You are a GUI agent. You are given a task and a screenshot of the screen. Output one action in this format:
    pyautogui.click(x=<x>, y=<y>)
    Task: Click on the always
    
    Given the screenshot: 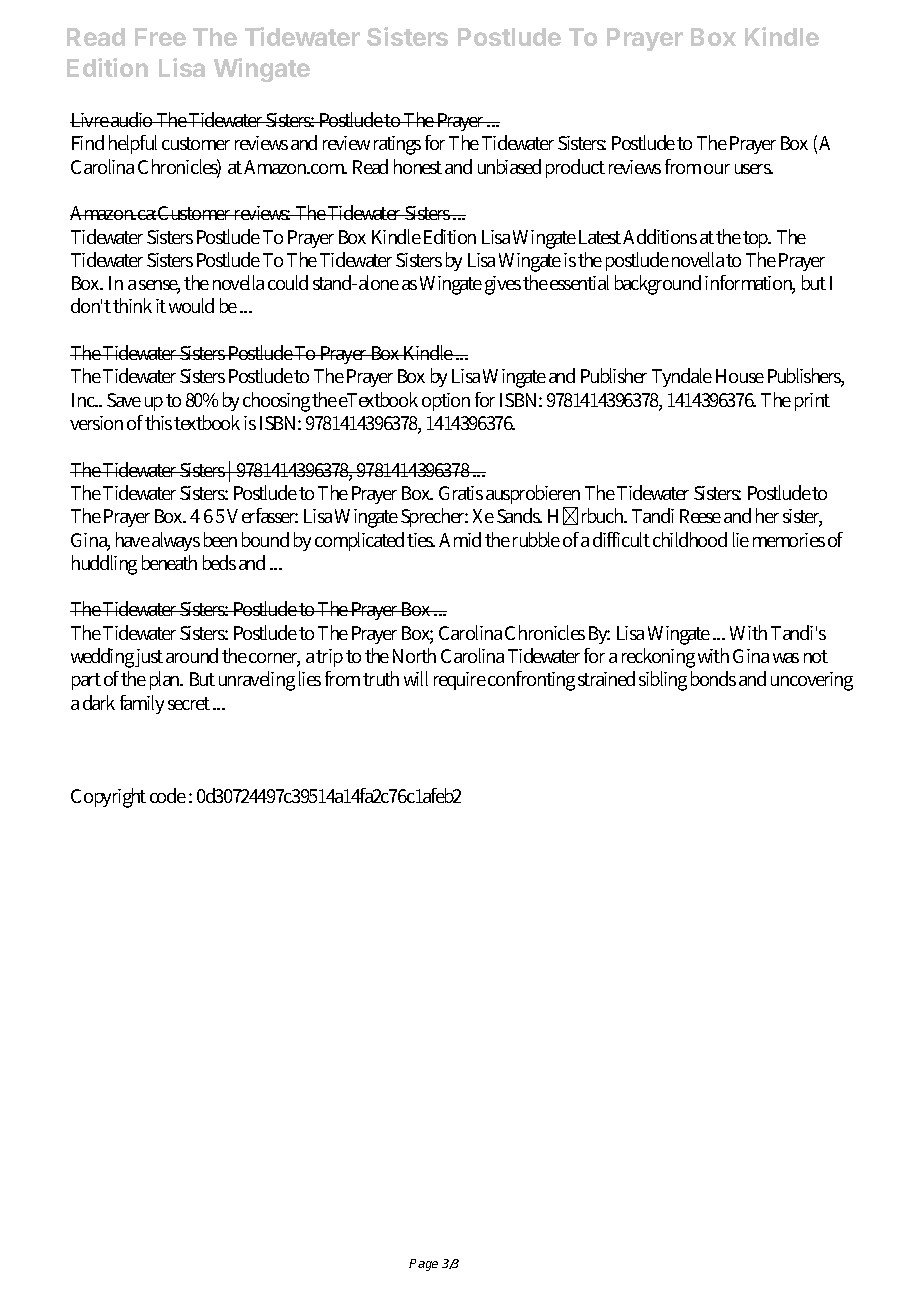 What is the action you would take?
    pyautogui.click(x=176, y=541)
